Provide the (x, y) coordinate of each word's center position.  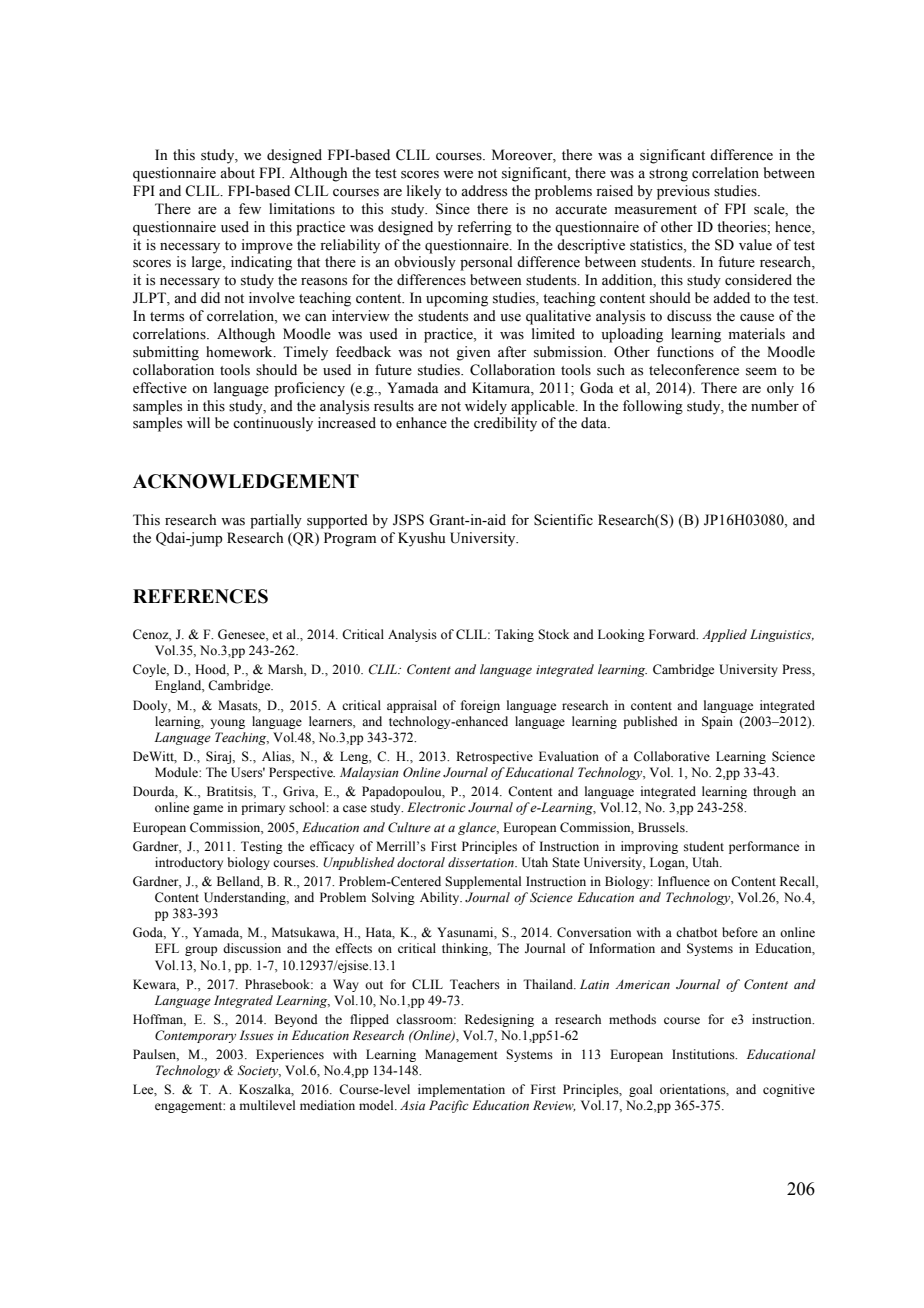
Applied (724, 635)
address (484, 191)
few (250, 208)
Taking (514, 635)
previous (683, 192)
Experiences (290, 1055)
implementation (461, 1090)
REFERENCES (200, 596)
